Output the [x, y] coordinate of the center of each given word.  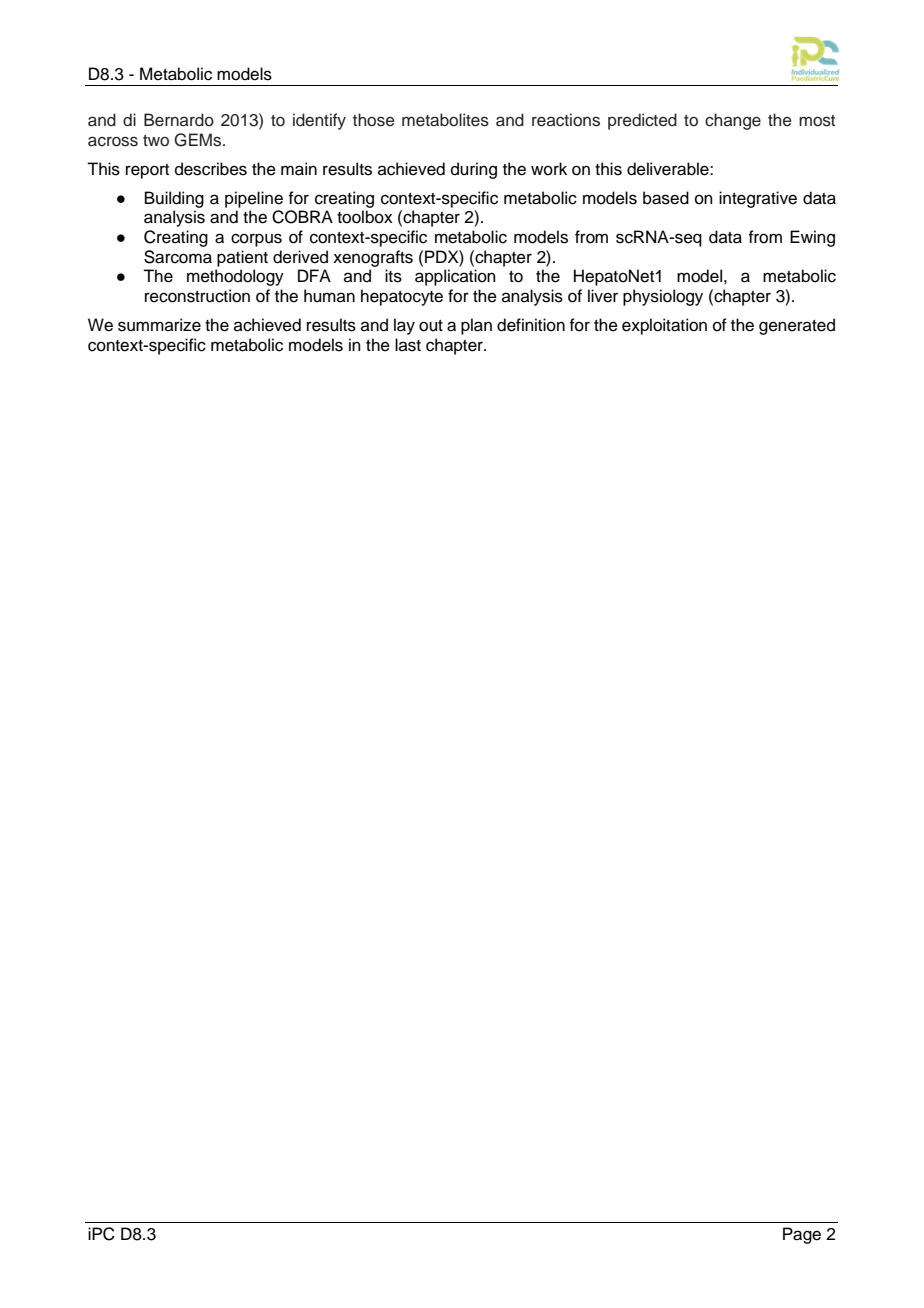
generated [797, 326]
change [733, 121]
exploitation [664, 326]
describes [211, 169]
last [408, 345]
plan [476, 326]
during [474, 170]
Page [802, 1235]
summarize [159, 325]
